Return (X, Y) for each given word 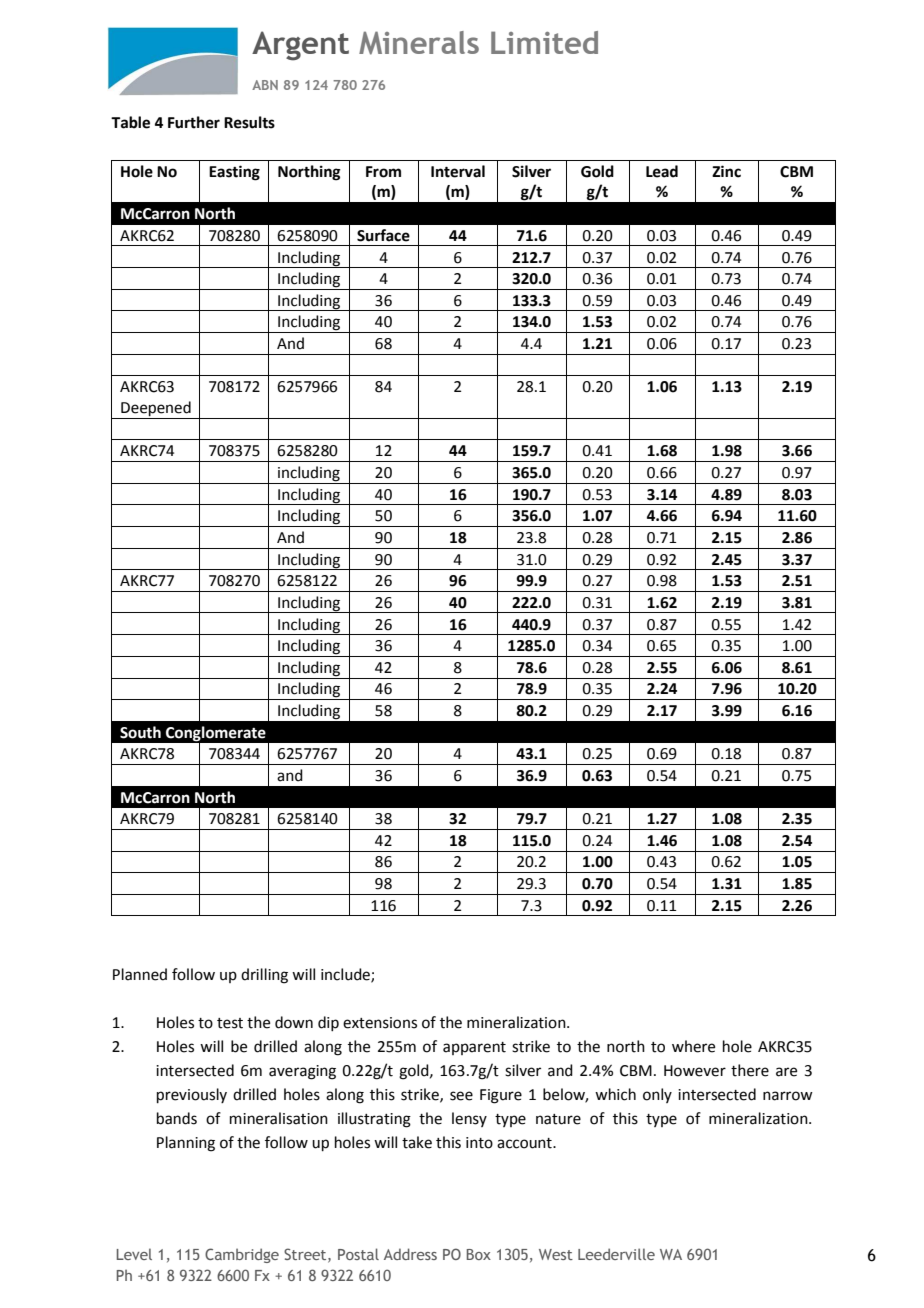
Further (194, 122)
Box (479, 1254)
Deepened (156, 410)
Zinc (726, 171)
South (140, 732)
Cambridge (242, 1255)
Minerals (419, 43)
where (693, 1046)
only (657, 1095)
